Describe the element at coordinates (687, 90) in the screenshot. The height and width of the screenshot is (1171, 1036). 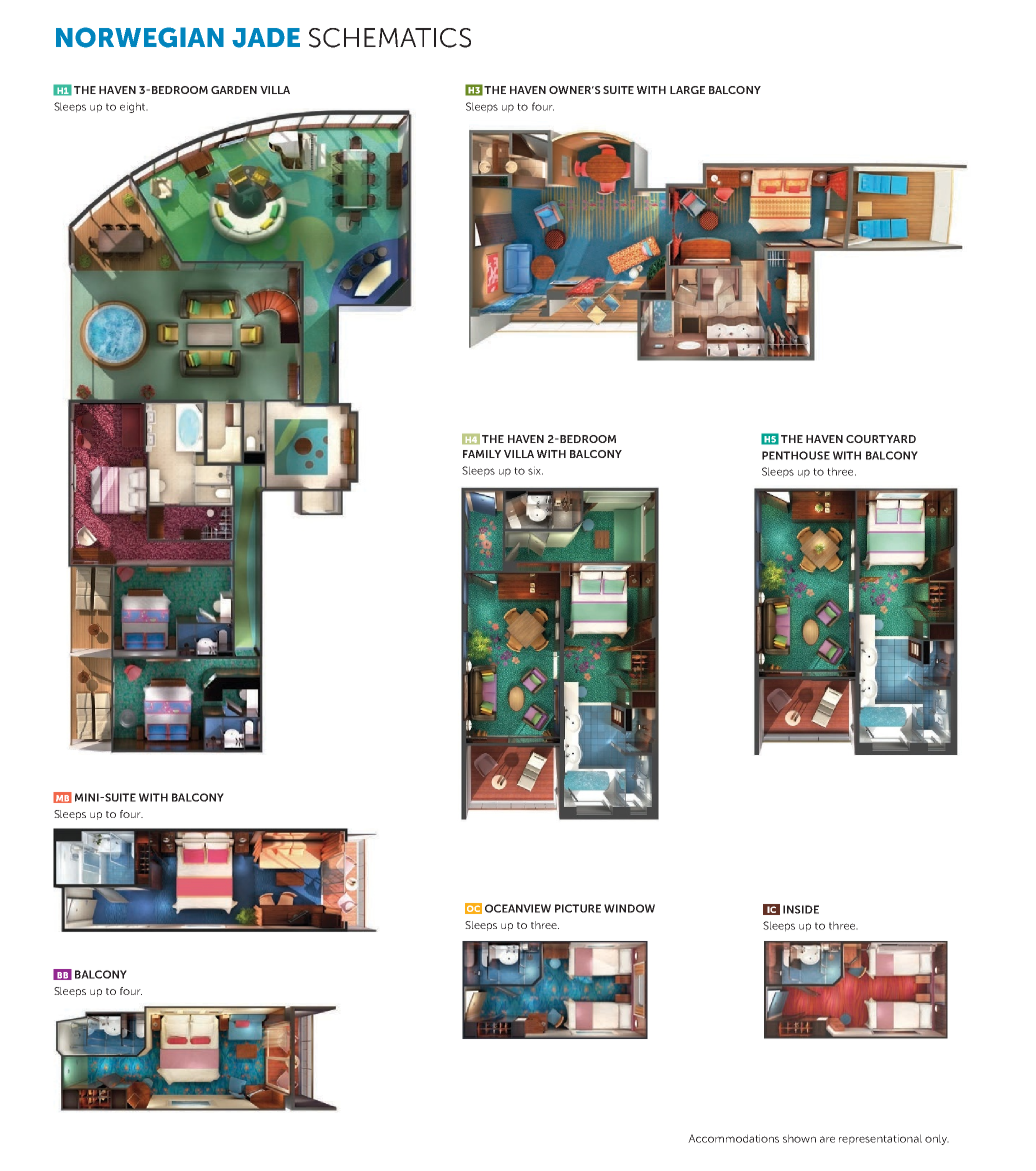
I see `LARGE` at that location.
